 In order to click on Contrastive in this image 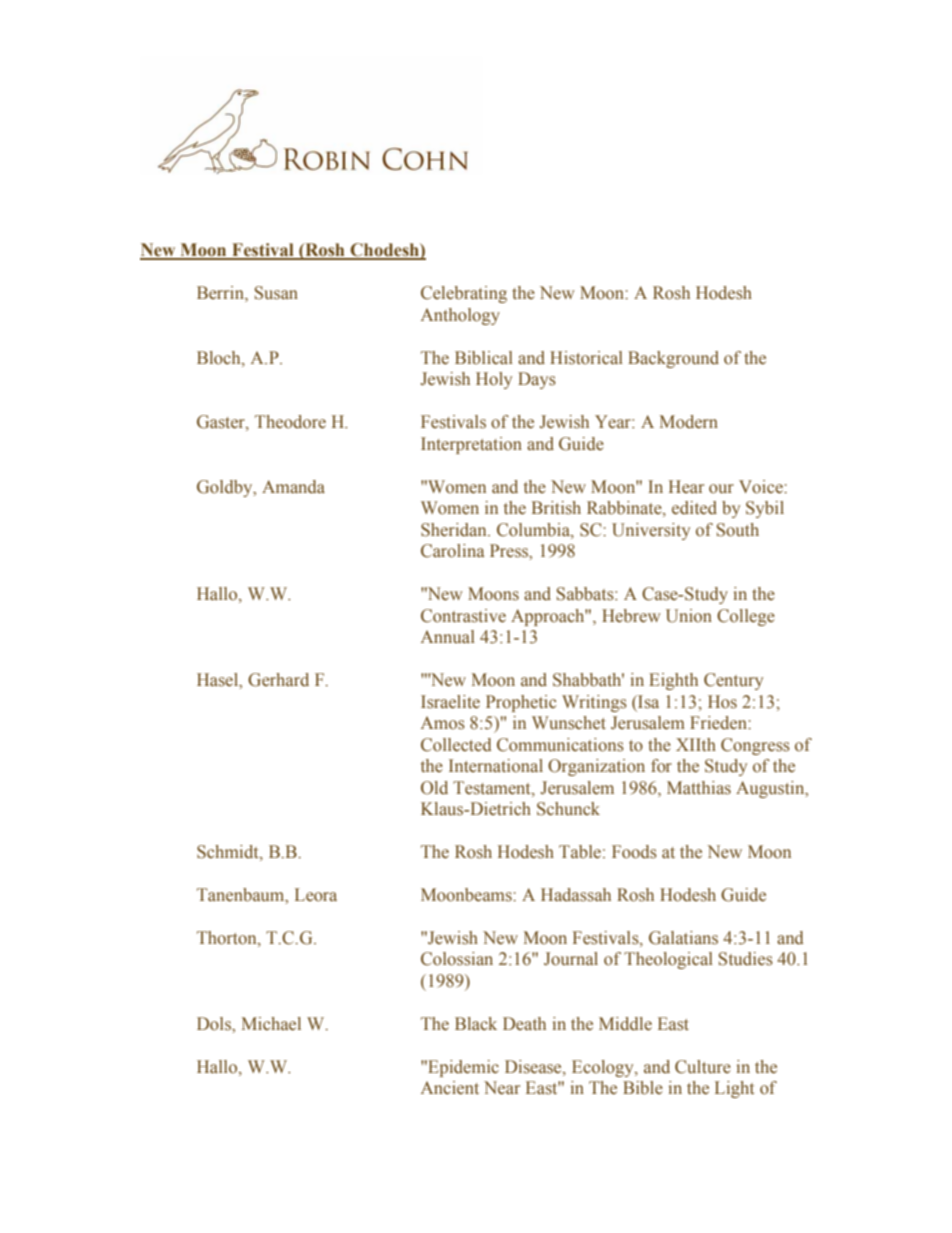, I will do `click(463, 616)`.
